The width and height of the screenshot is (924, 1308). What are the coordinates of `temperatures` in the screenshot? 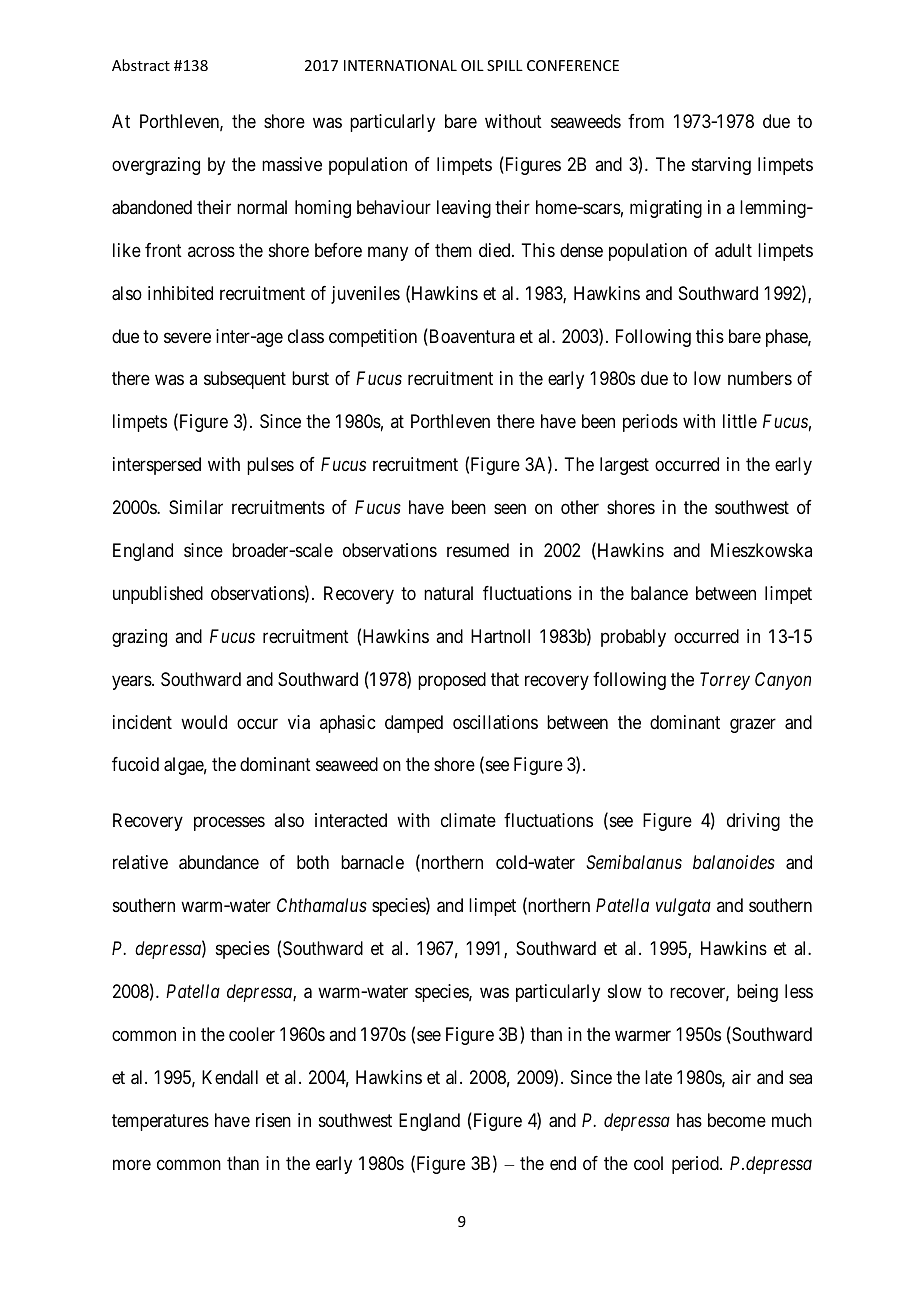 It's located at (160, 1122).
